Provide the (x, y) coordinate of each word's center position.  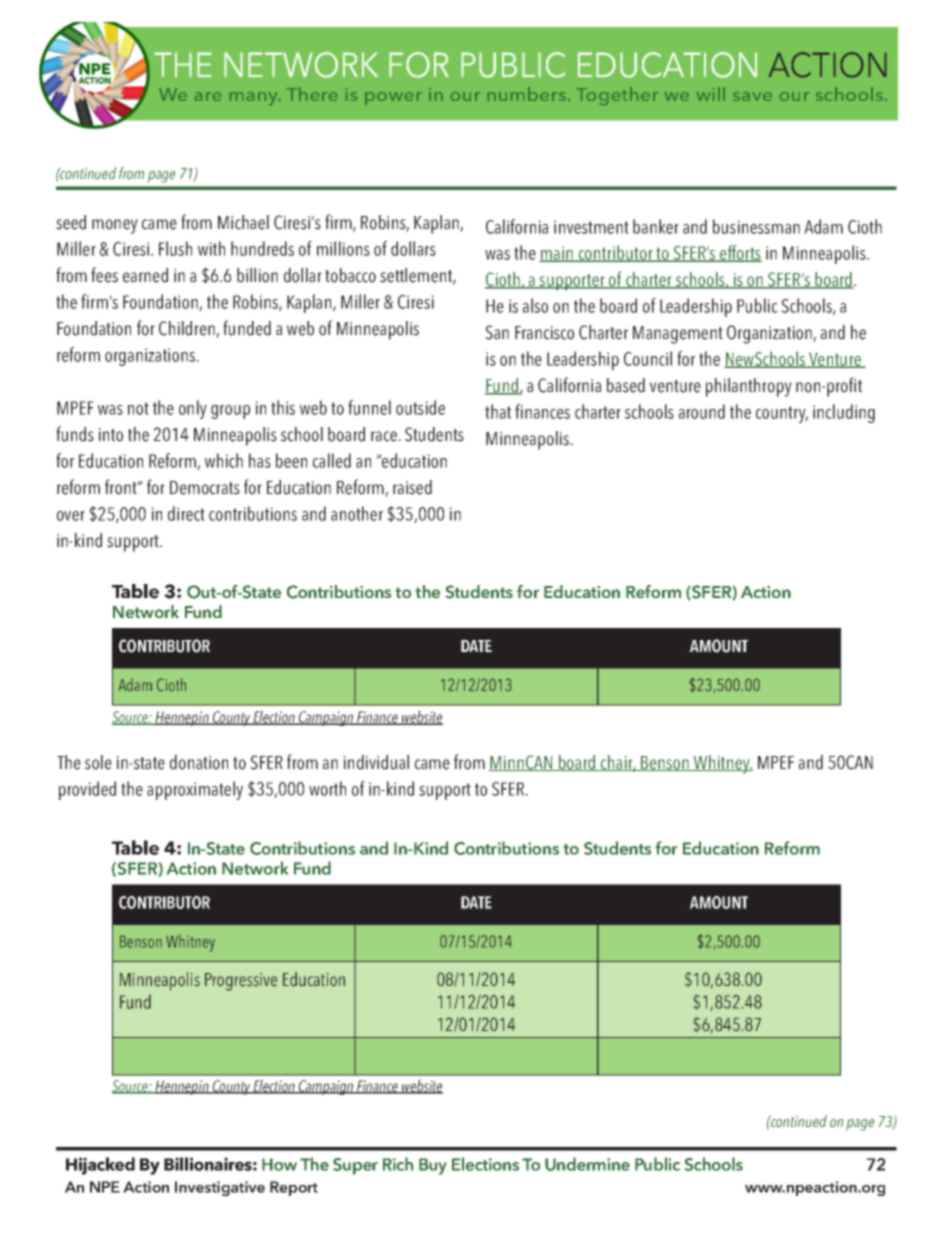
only (193, 409)
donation (199, 762)
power (393, 98)
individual (376, 762)
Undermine (587, 1164)
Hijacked (100, 1166)
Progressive (241, 982)
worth (327, 788)
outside (420, 407)
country (782, 414)
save (752, 96)
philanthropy (749, 387)
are (208, 96)
